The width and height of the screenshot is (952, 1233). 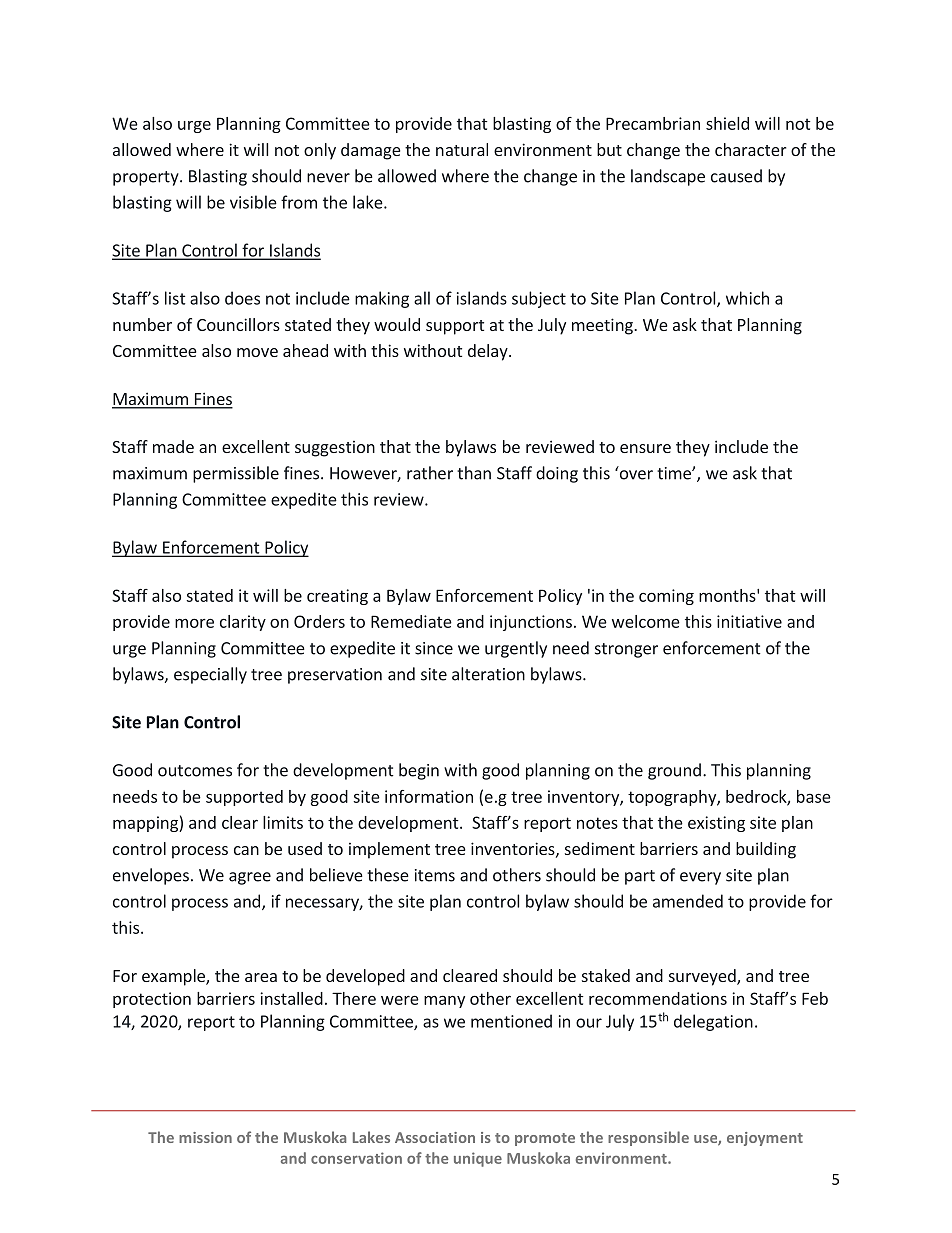 I want to click on visible, so click(x=253, y=202).
